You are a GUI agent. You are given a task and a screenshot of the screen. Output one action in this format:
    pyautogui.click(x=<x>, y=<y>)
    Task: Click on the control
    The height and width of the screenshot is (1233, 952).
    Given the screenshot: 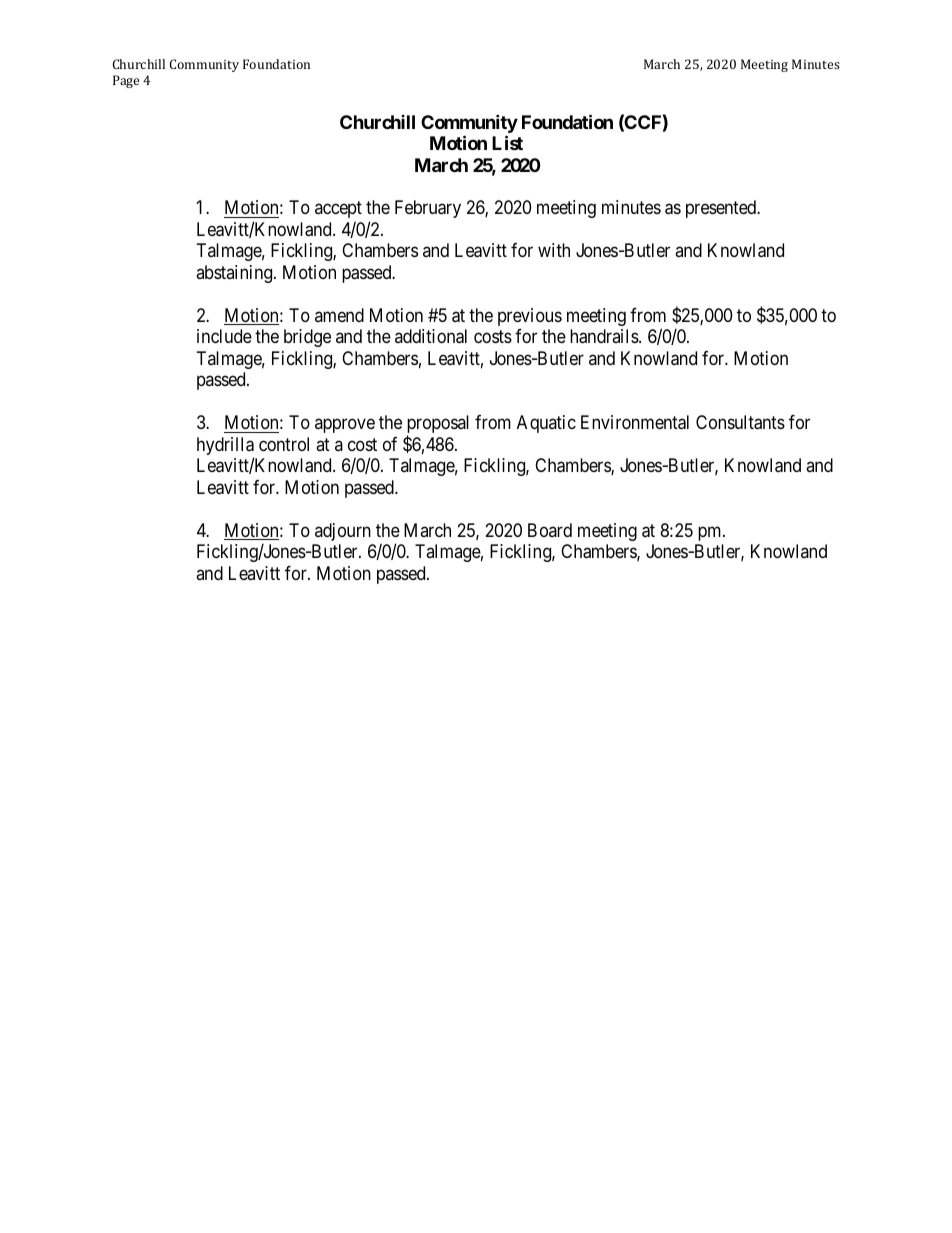 What is the action you would take?
    pyautogui.click(x=284, y=444)
